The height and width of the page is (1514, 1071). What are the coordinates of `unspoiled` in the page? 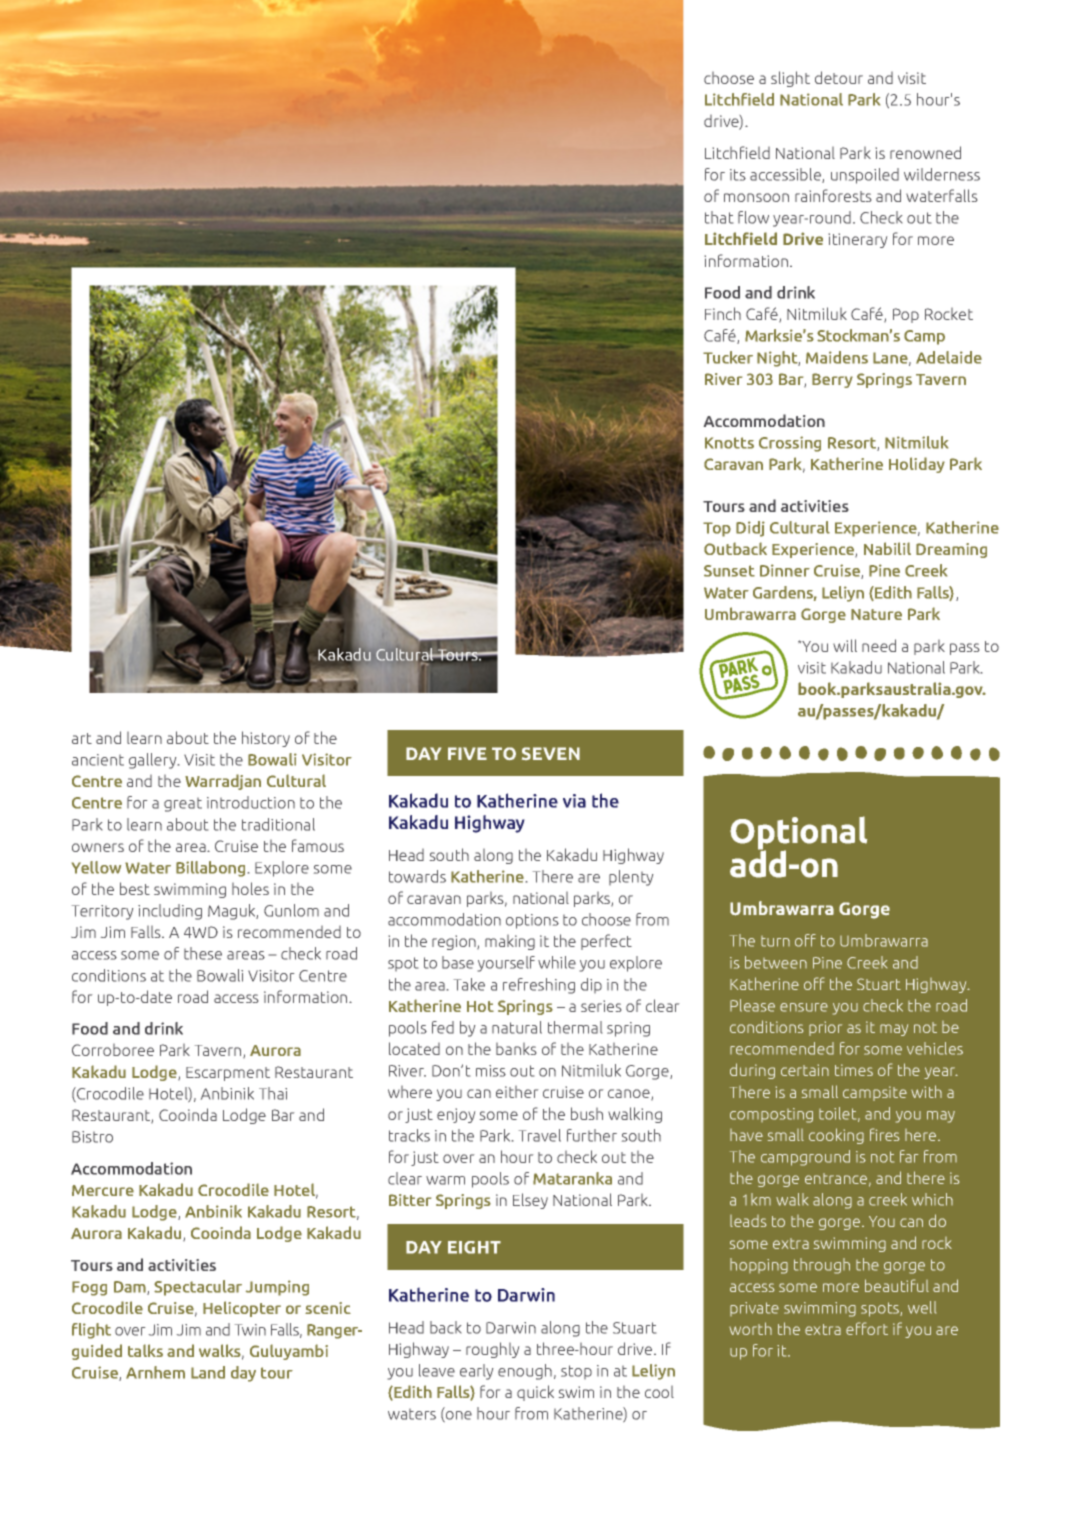 It's located at (865, 176).
